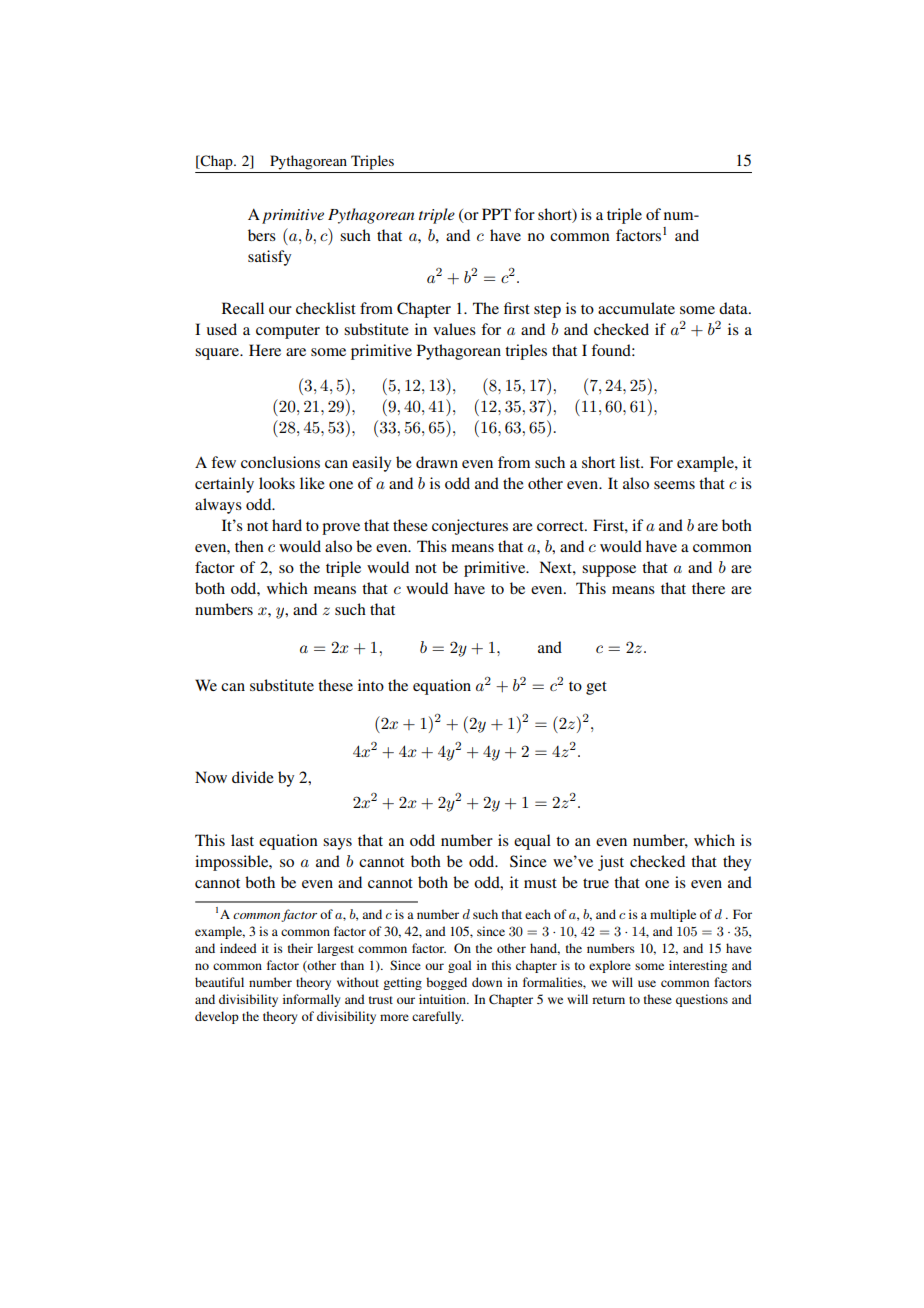 The height and width of the image is (1308, 924). Describe the element at coordinates (532, 842) in the image. I see `equal` at that location.
